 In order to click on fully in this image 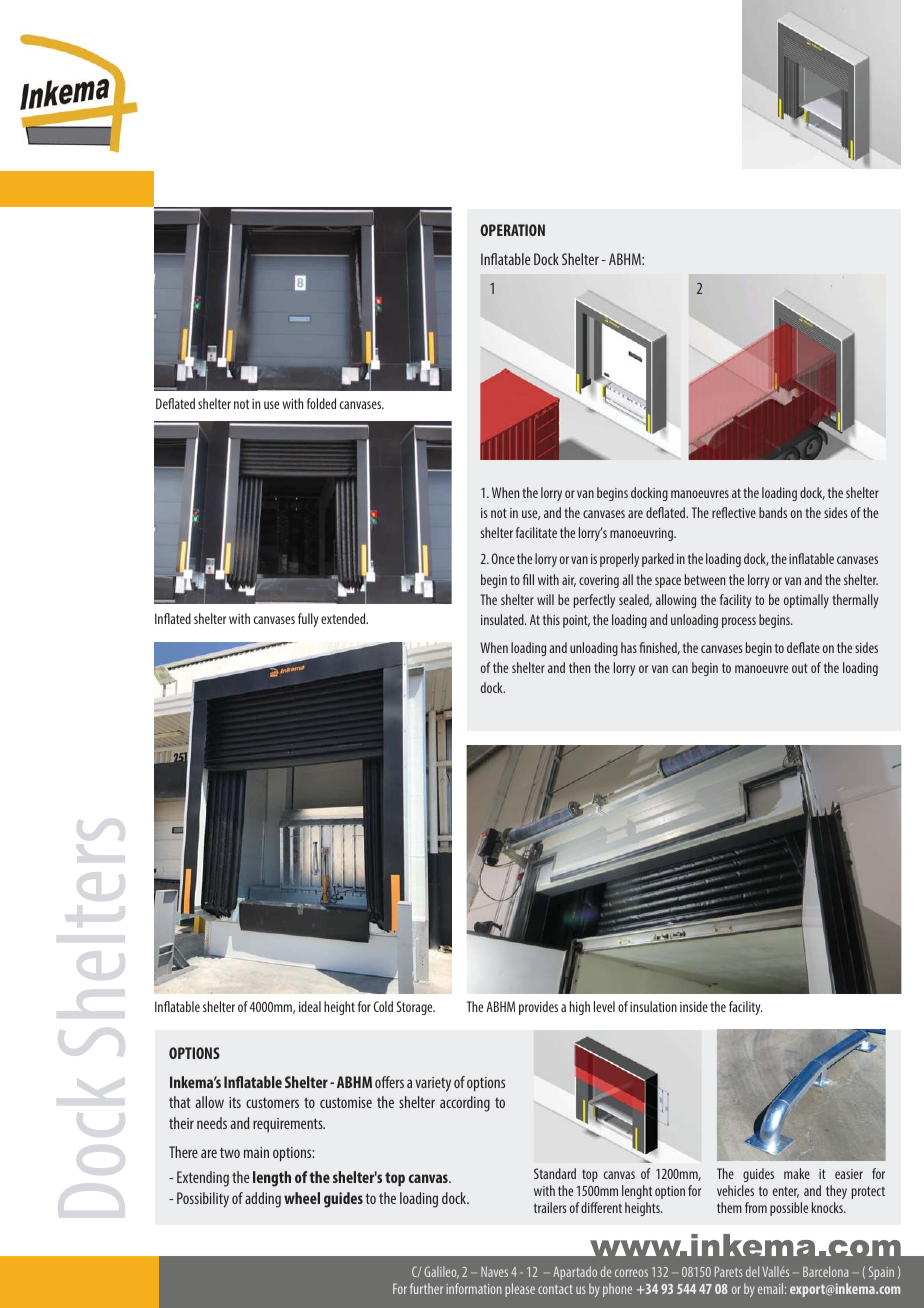, I will do `click(308, 620)`.
